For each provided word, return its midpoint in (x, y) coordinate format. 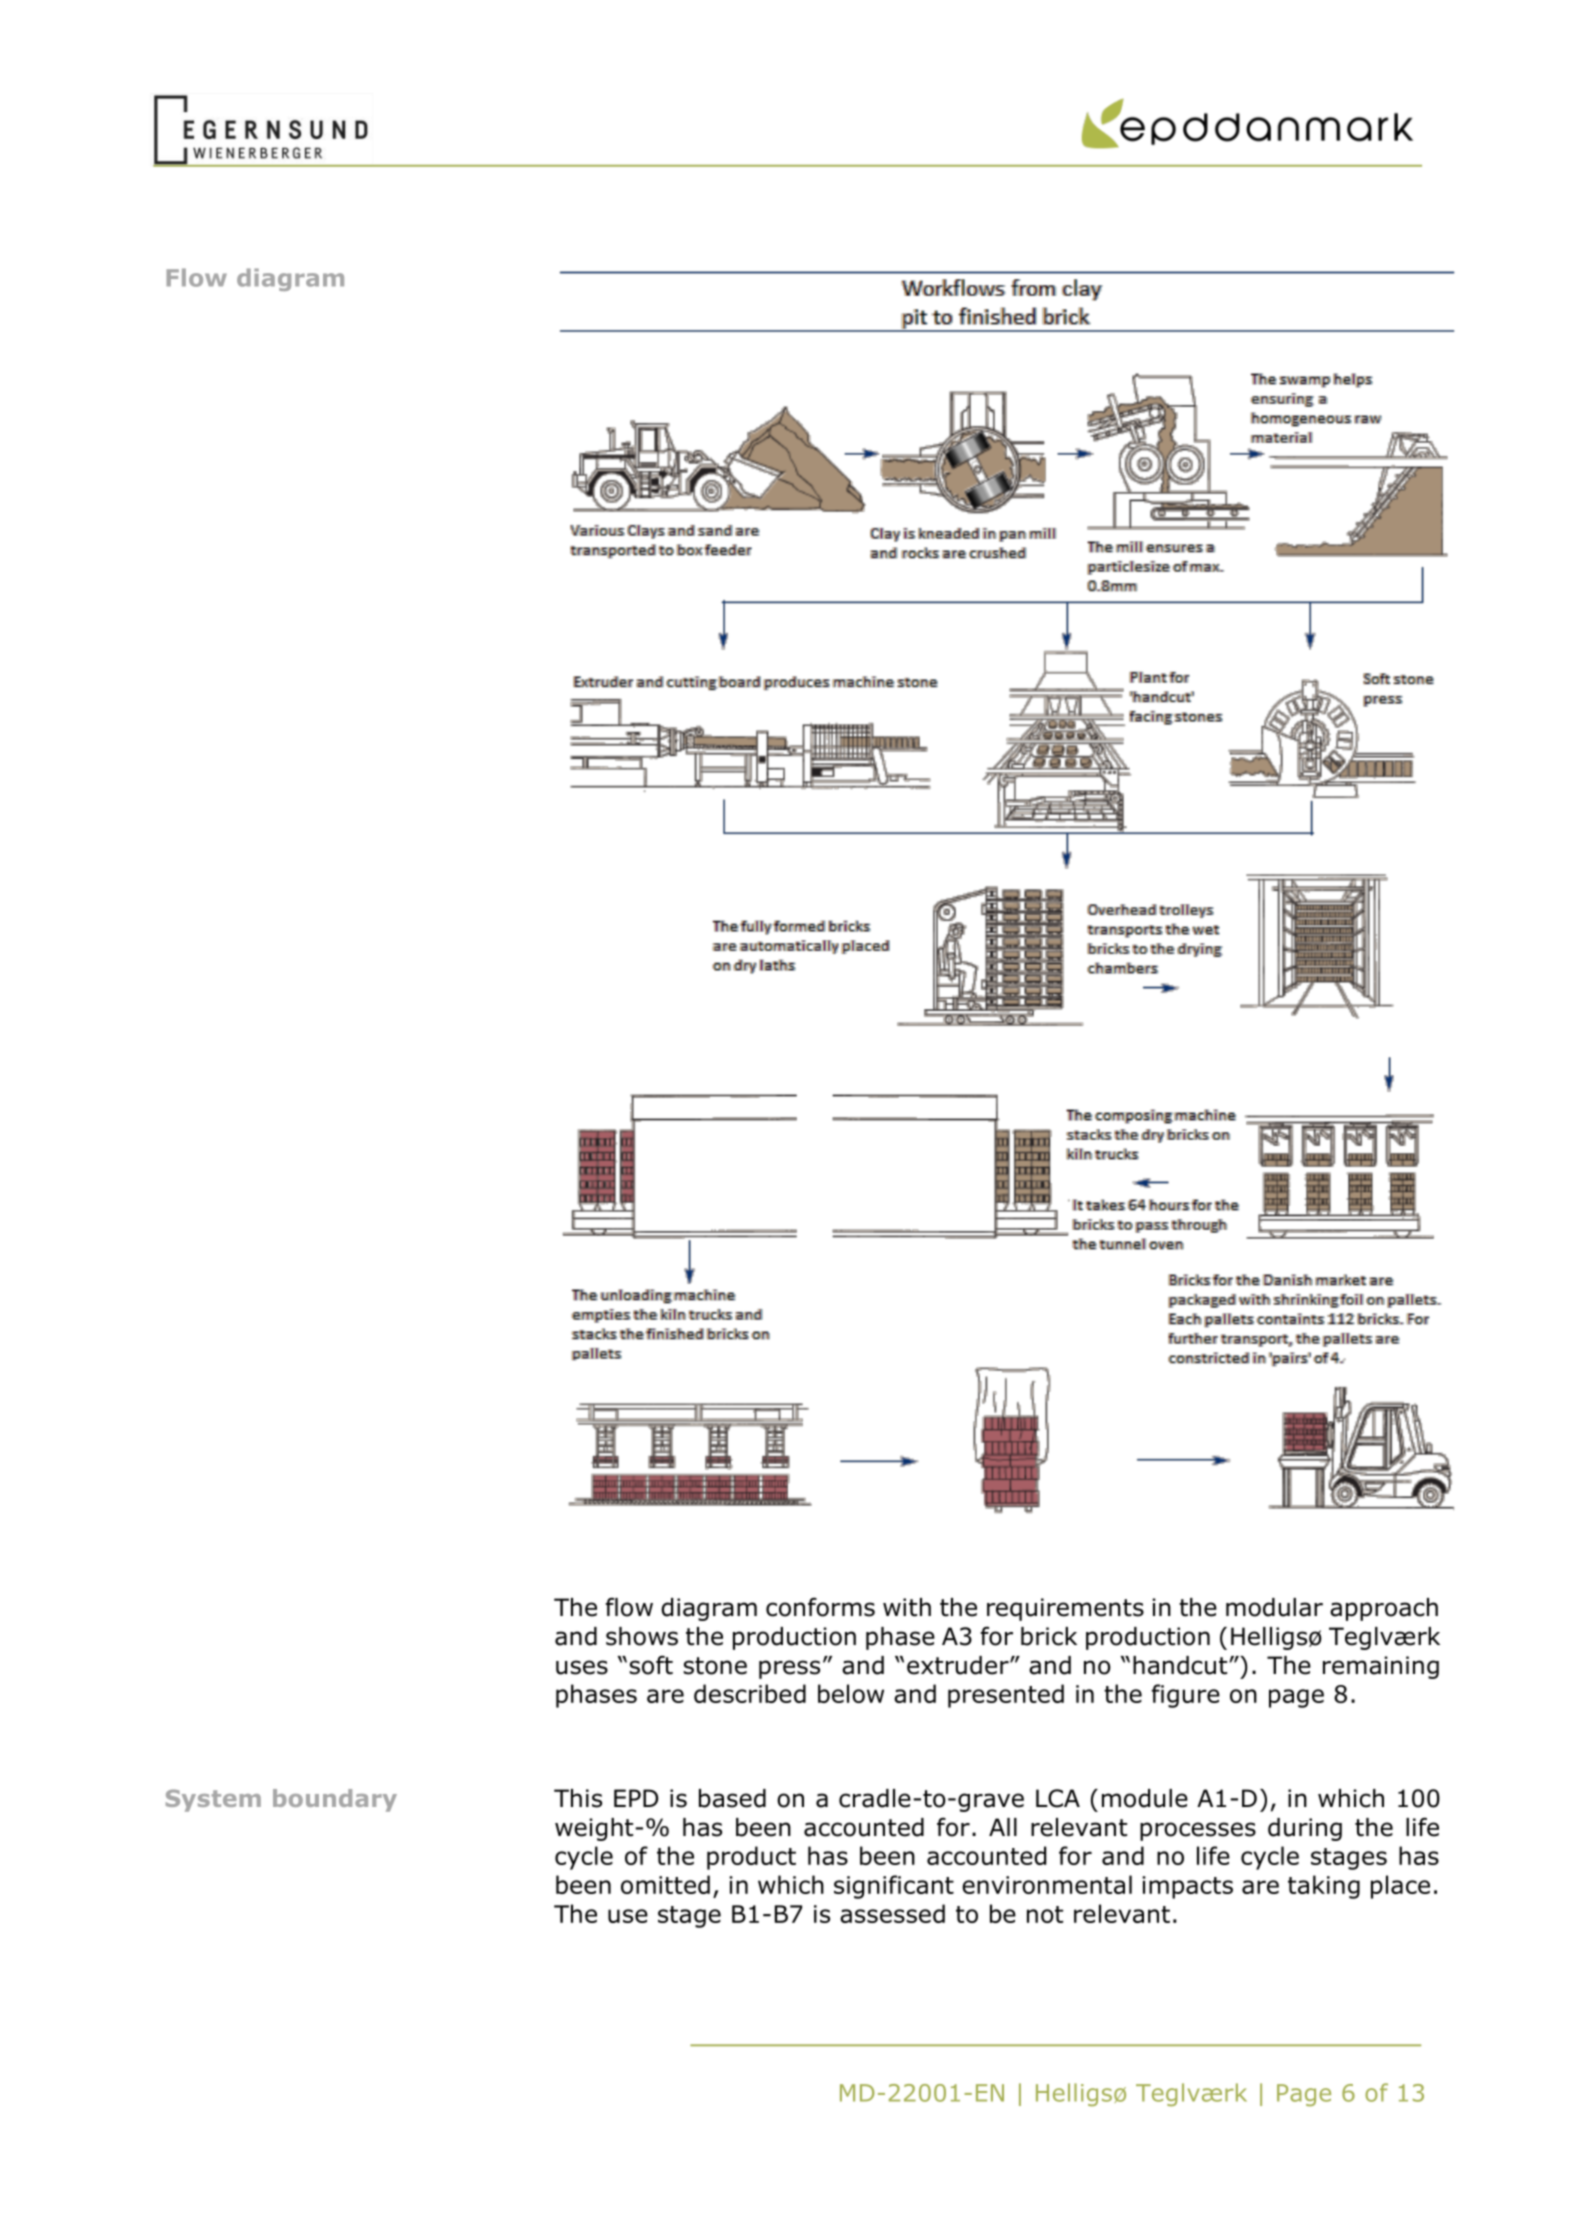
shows (642, 1636)
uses (582, 1667)
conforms (820, 1607)
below (851, 1693)
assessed (892, 1913)
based (732, 1798)
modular (1274, 1607)
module (1145, 1798)
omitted (665, 1884)
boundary (335, 1800)
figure (1185, 1696)
